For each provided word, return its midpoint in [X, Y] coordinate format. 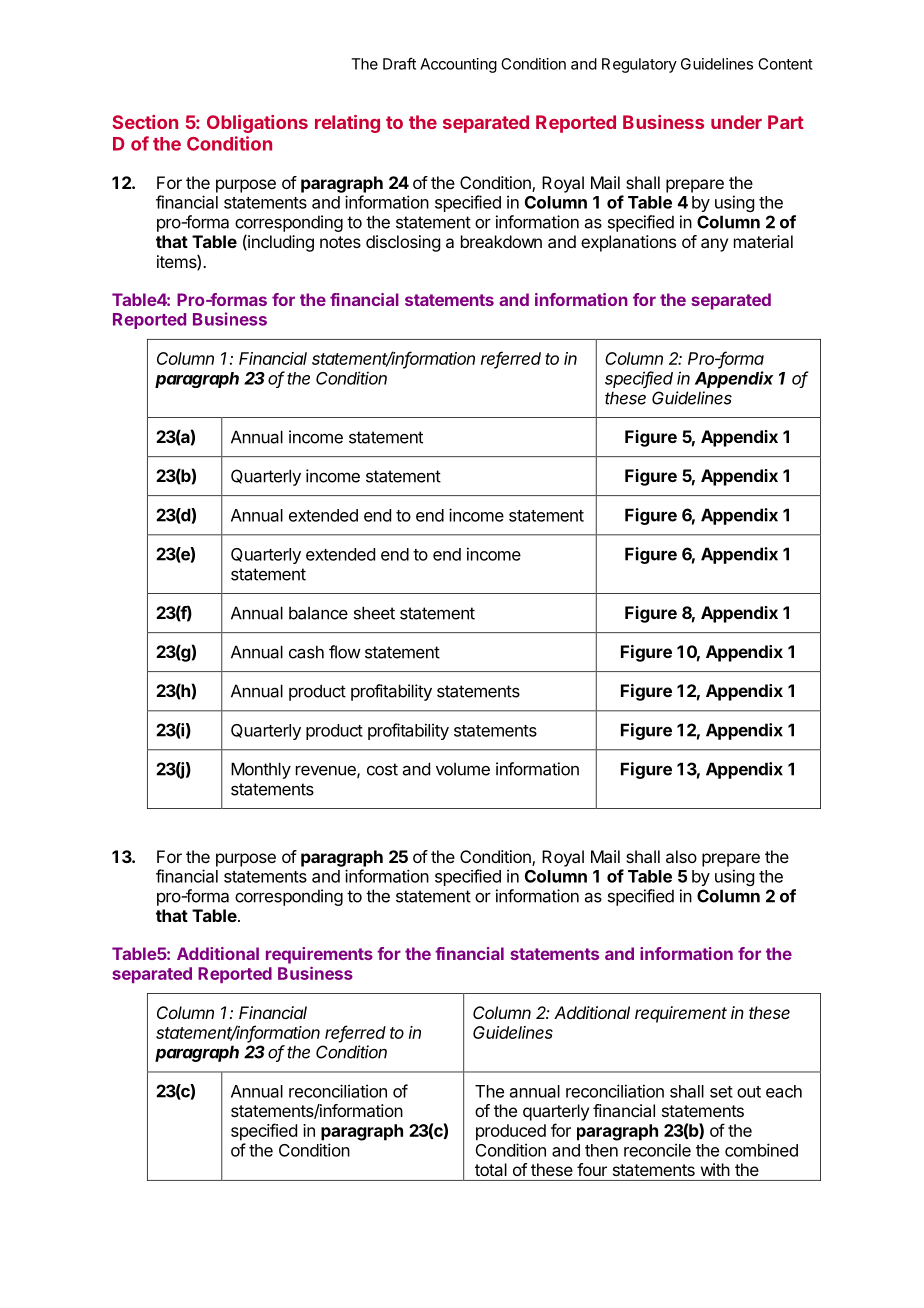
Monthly [261, 770]
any [714, 245]
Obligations [257, 124]
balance [318, 613]
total [491, 1169]
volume [463, 769]
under [736, 122]
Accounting [458, 65]
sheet [374, 613]
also [681, 856]
